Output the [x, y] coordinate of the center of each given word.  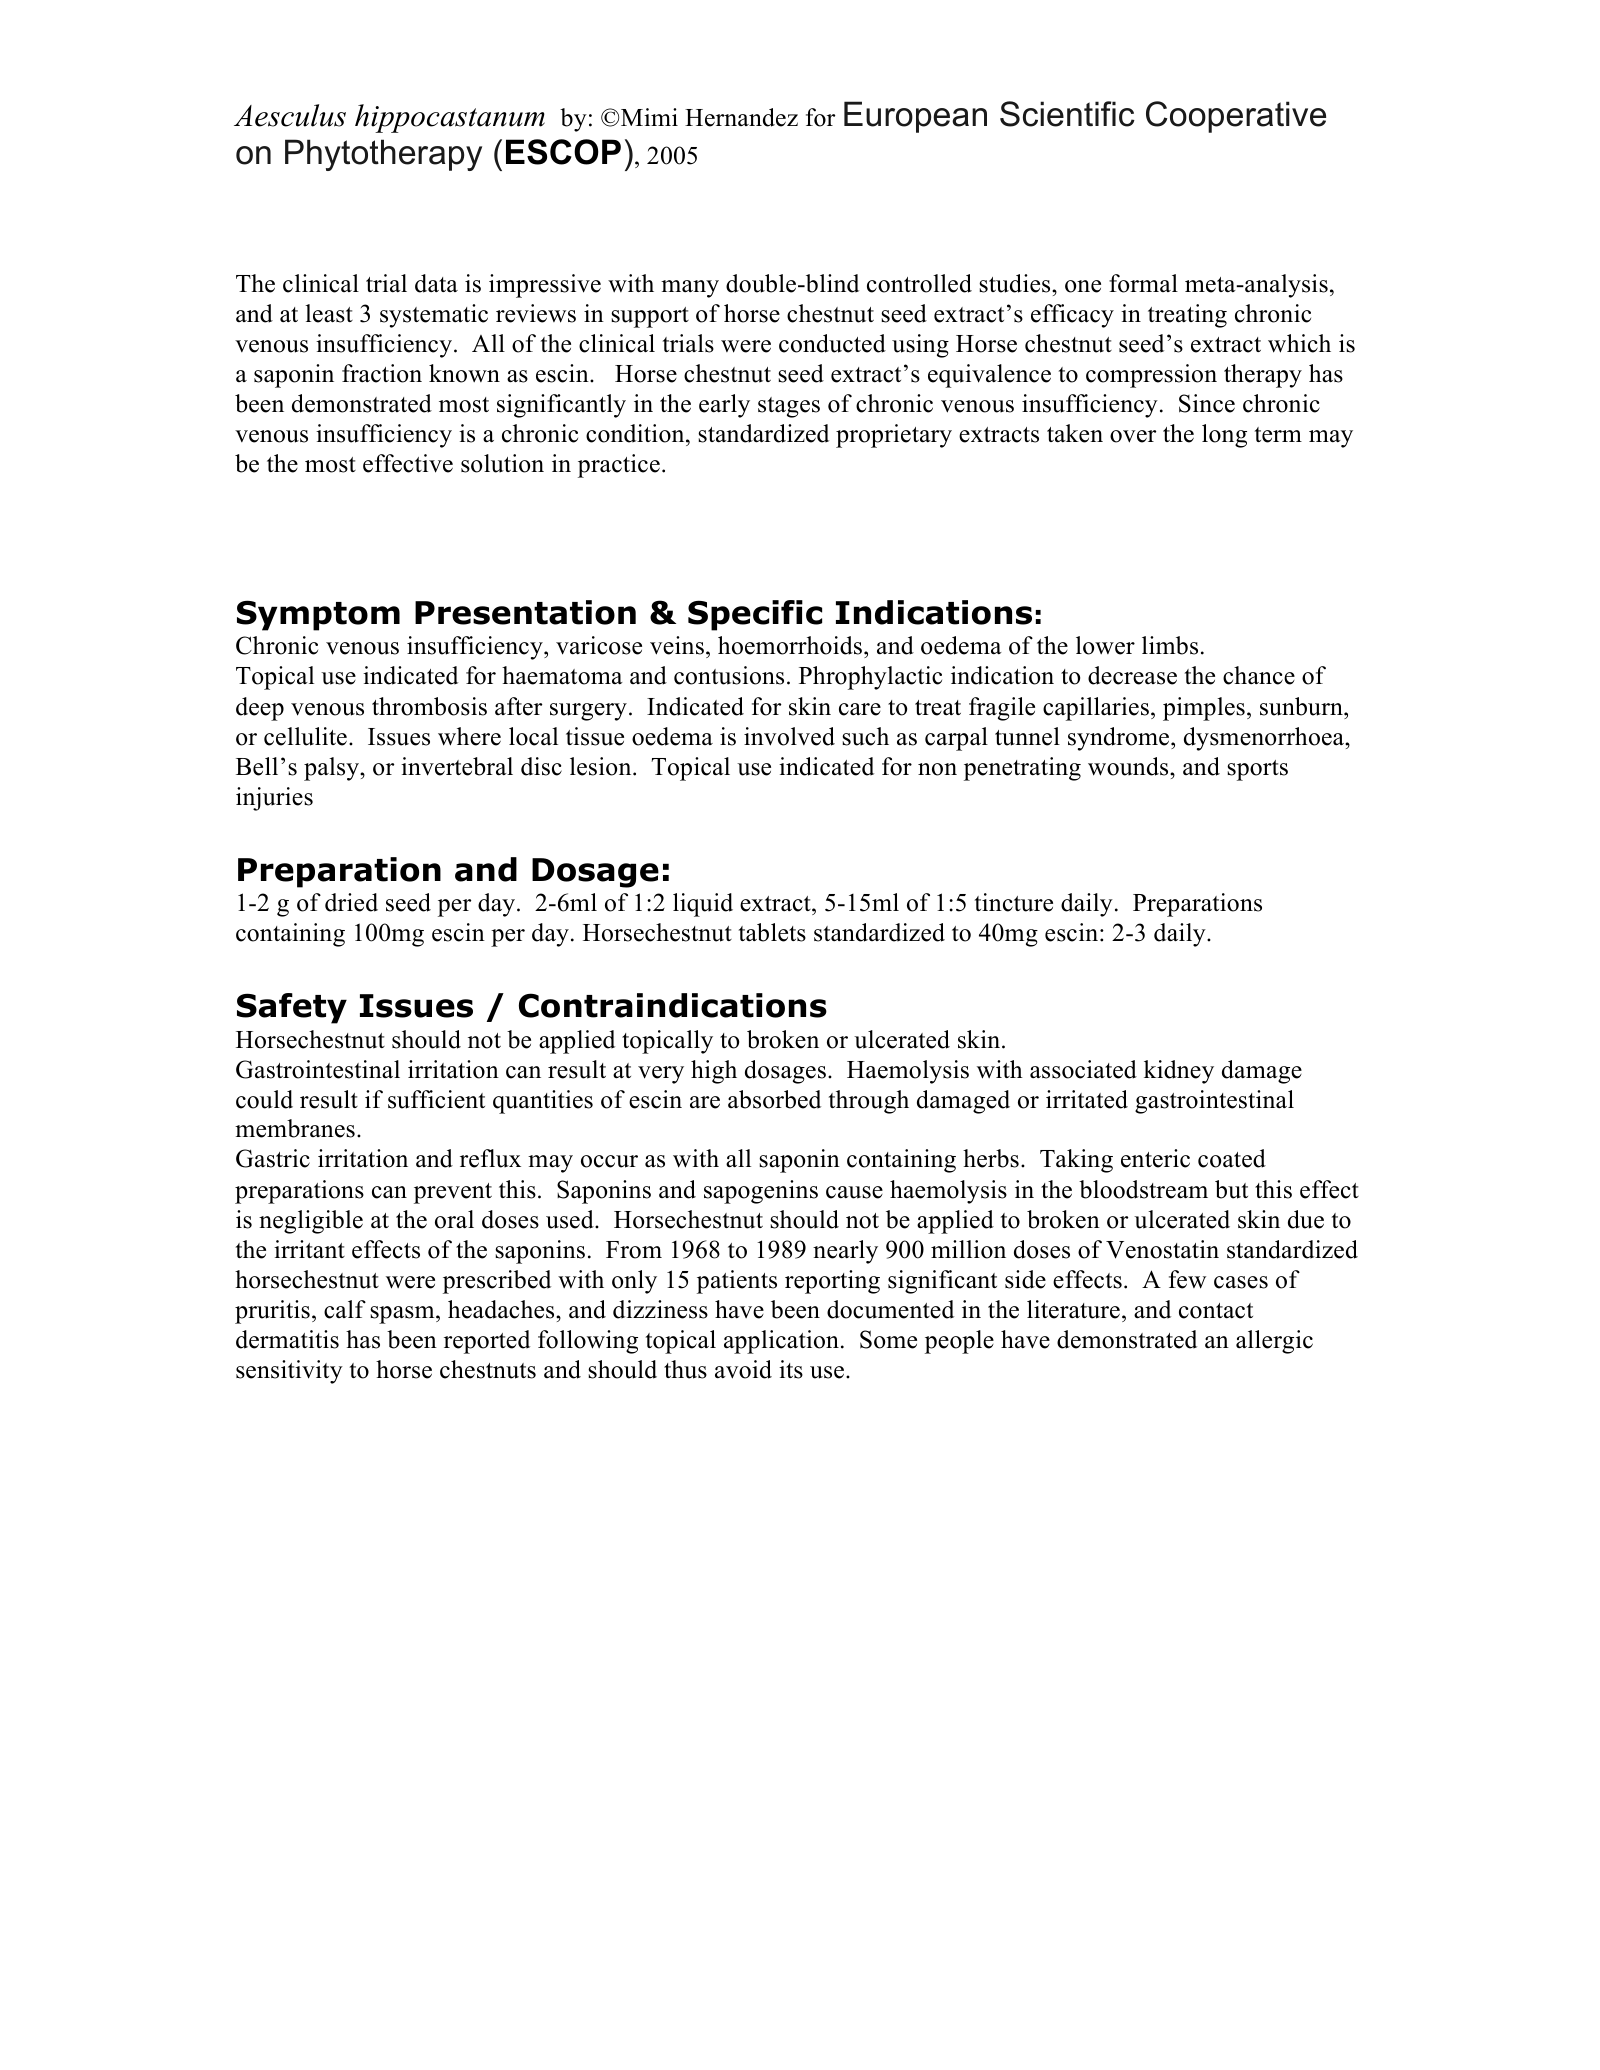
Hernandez [741, 117]
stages [789, 407]
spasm [403, 1315]
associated [1083, 1069]
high [714, 1072]
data [436, 283]
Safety [292, 1008]
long [1224, 436]
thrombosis [429, 706]
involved [789, 736]
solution [502, 463]
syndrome [1120, 739]
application [781, 1342]
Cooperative [1236, 117]
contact [1216, 1311]
